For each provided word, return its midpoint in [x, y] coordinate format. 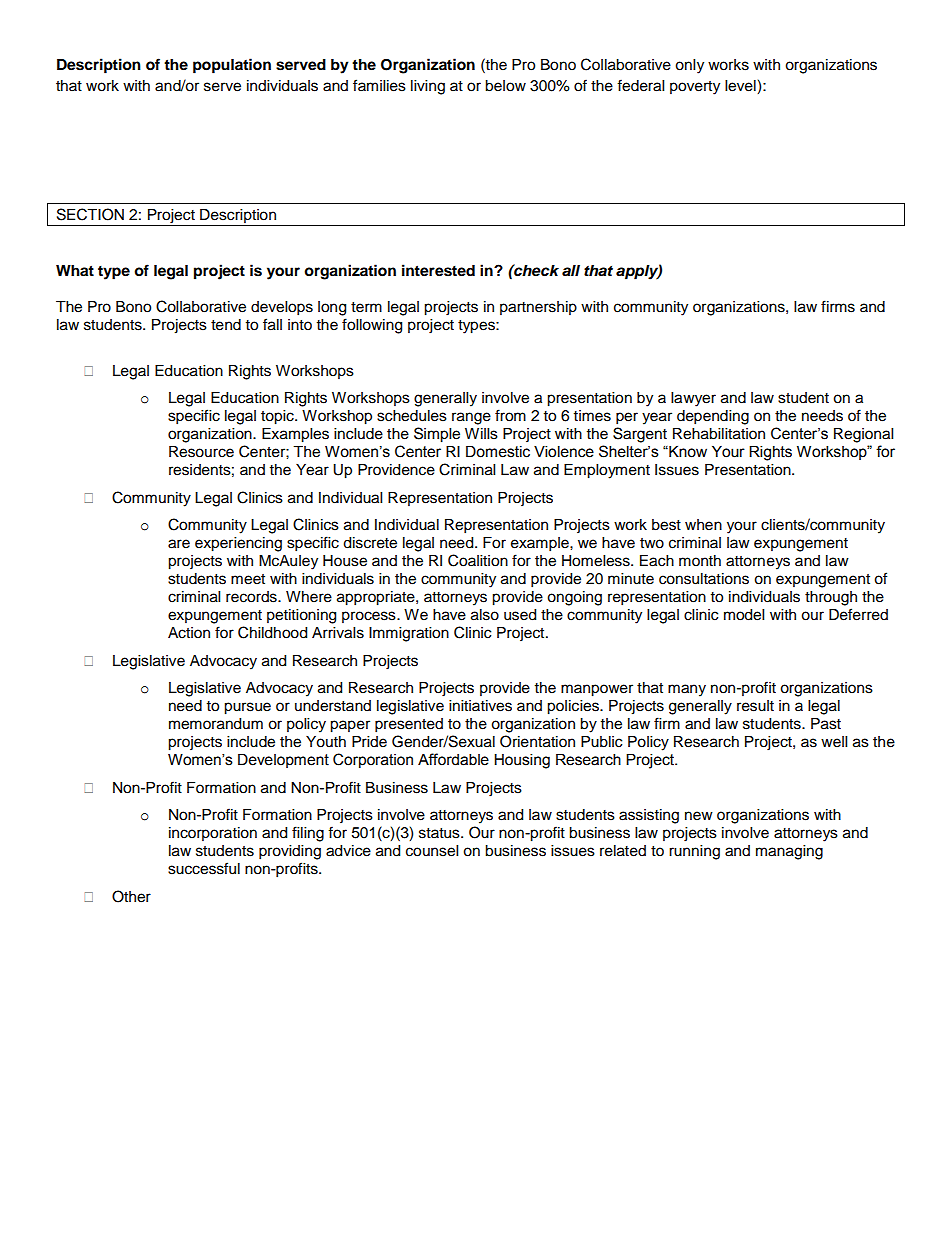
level [741, 87]
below [505, 86]
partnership [538, 308]
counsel [432, 851]
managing [789, 852]
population [232, 66]
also [485, 615]
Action [189, 633]
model [744, 615]
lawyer [693, 399]
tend [226, 325]
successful [204, 868]
